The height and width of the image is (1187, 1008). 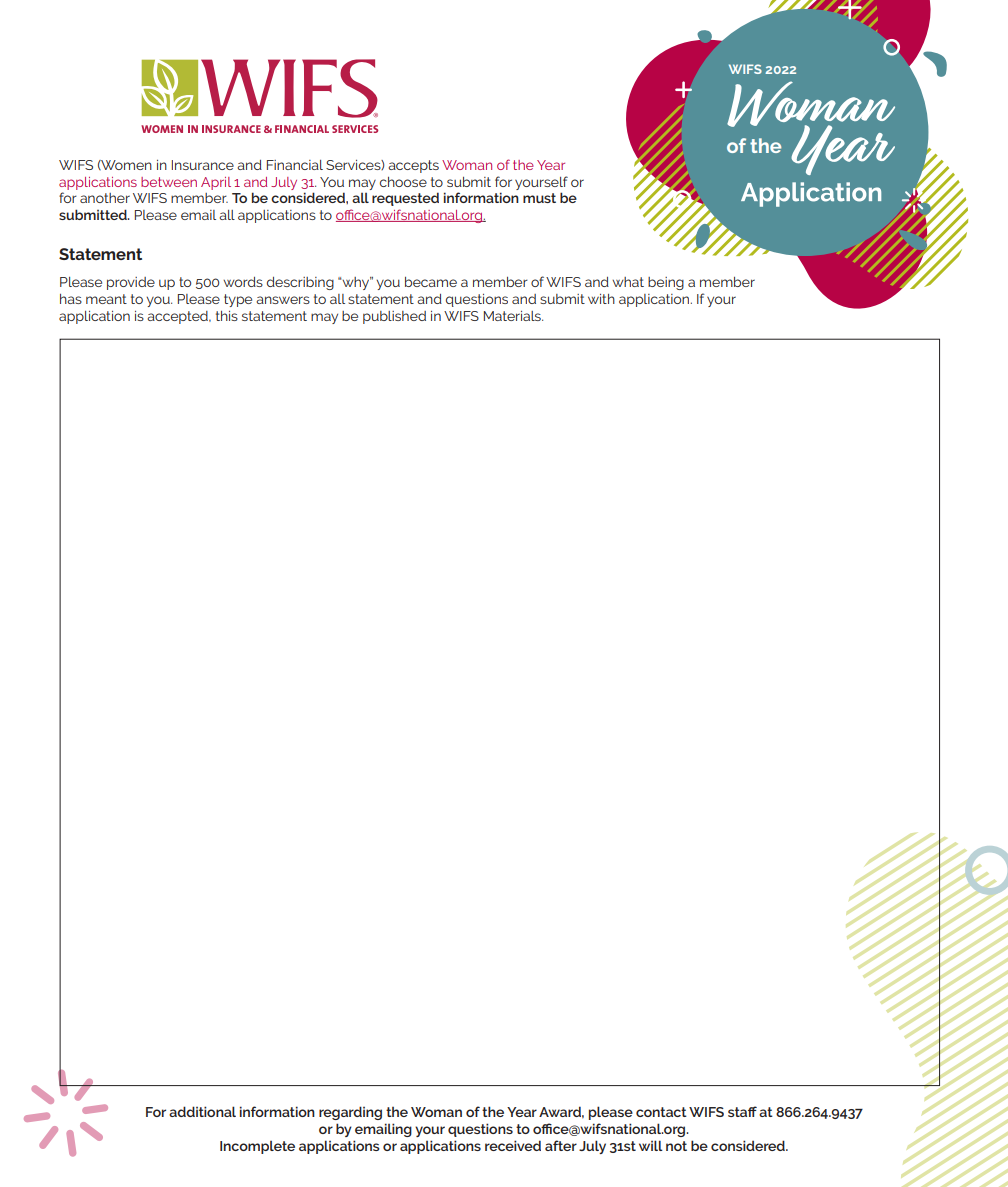 What do you see at coordinates (405, 199) in the image?
I see `requested` at bounding box center [405, 199].
